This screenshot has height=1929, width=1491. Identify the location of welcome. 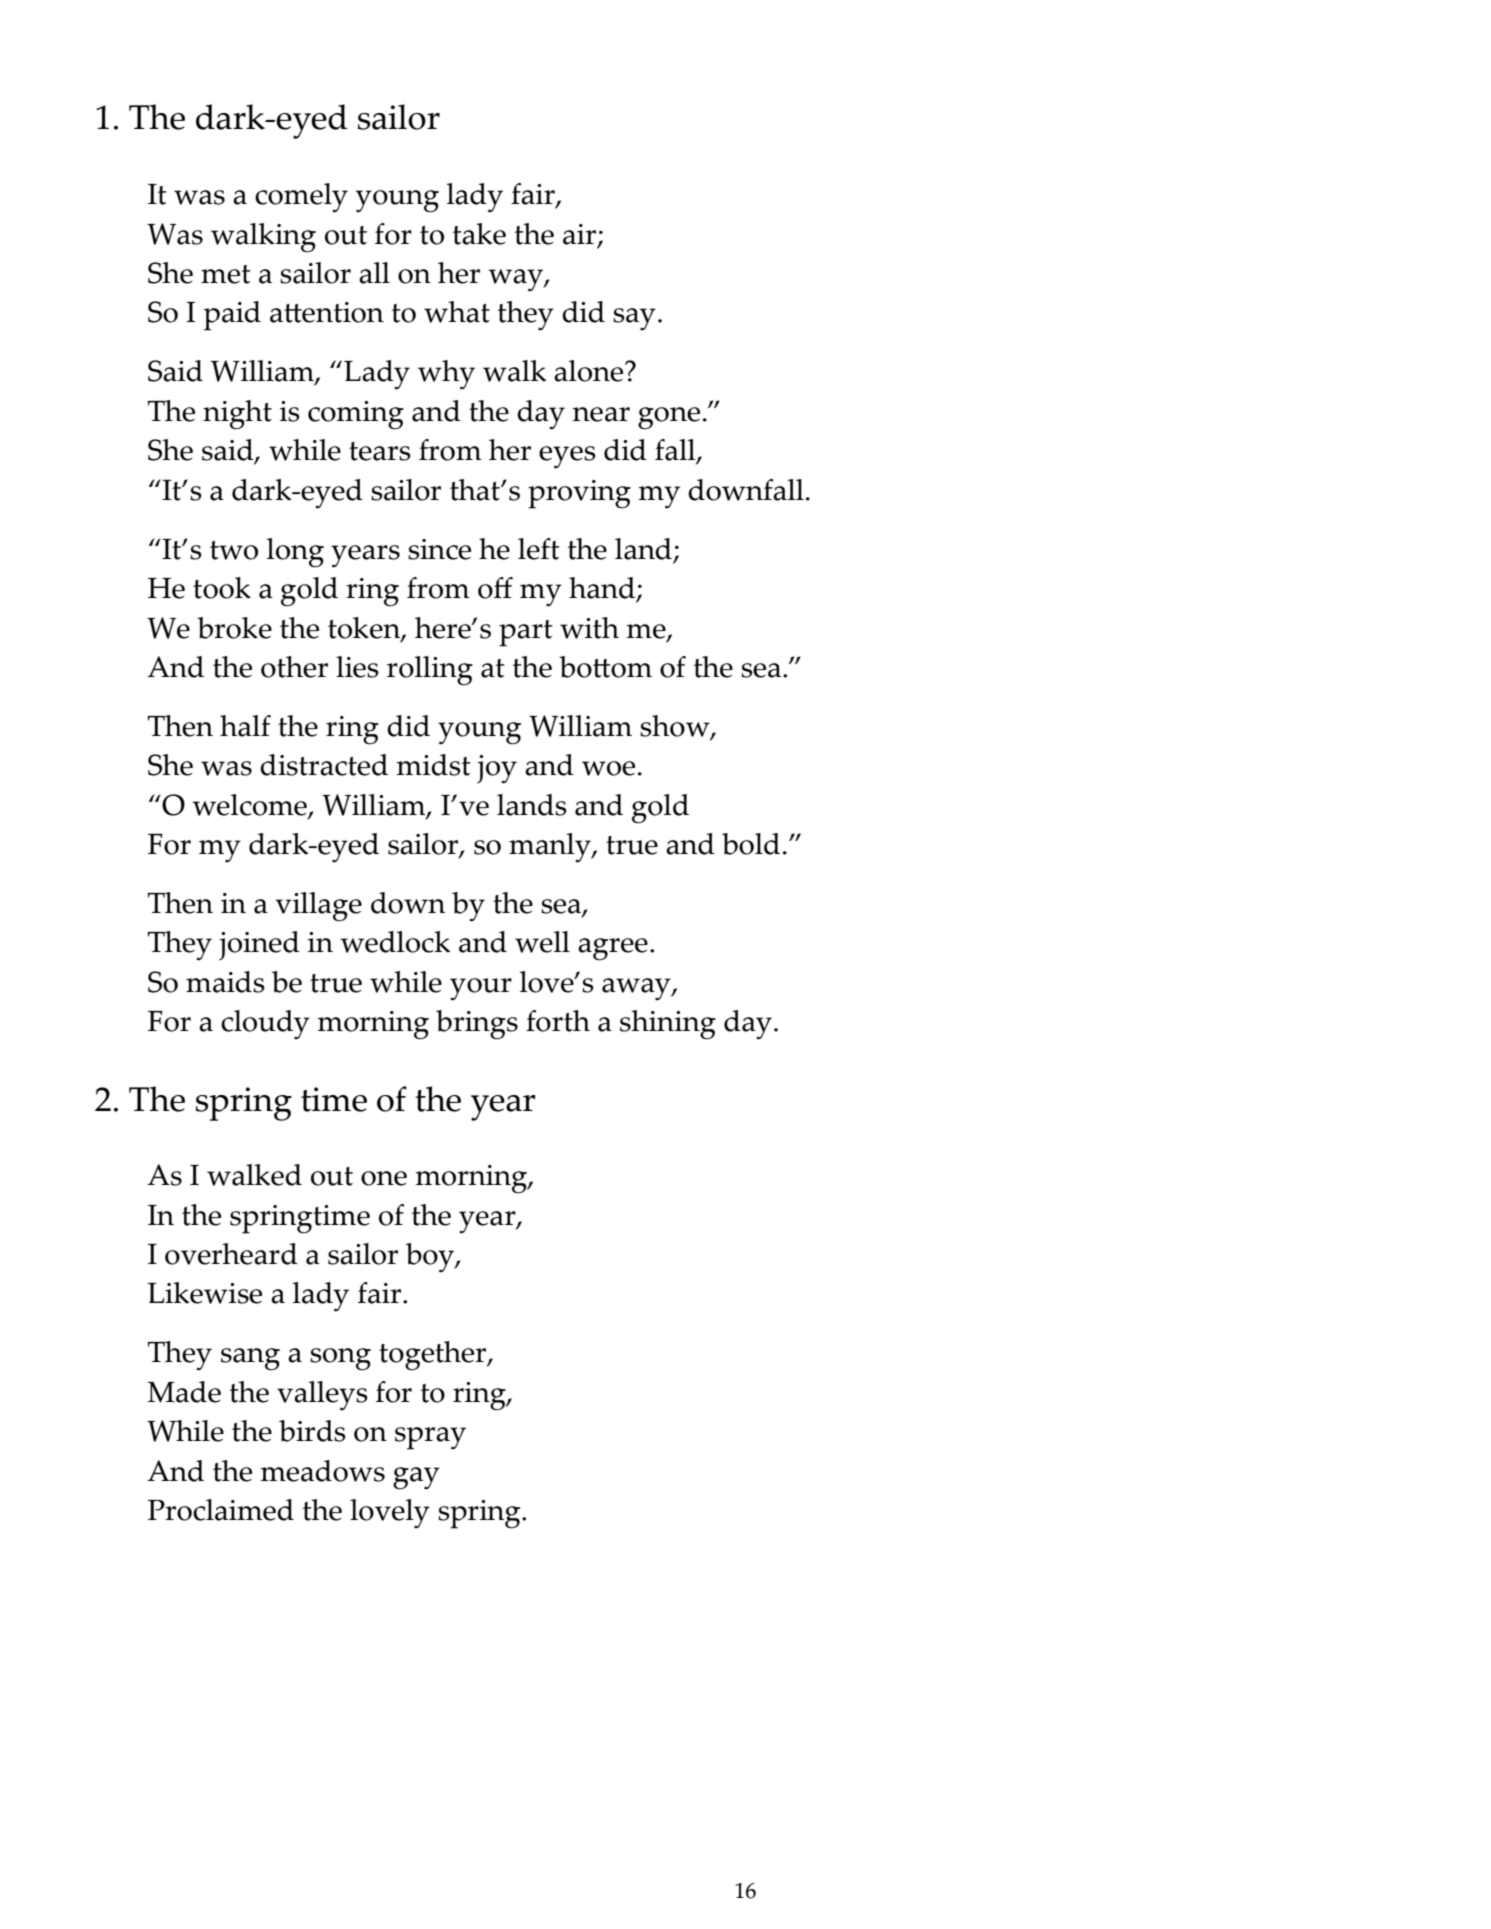
(250, 806).
